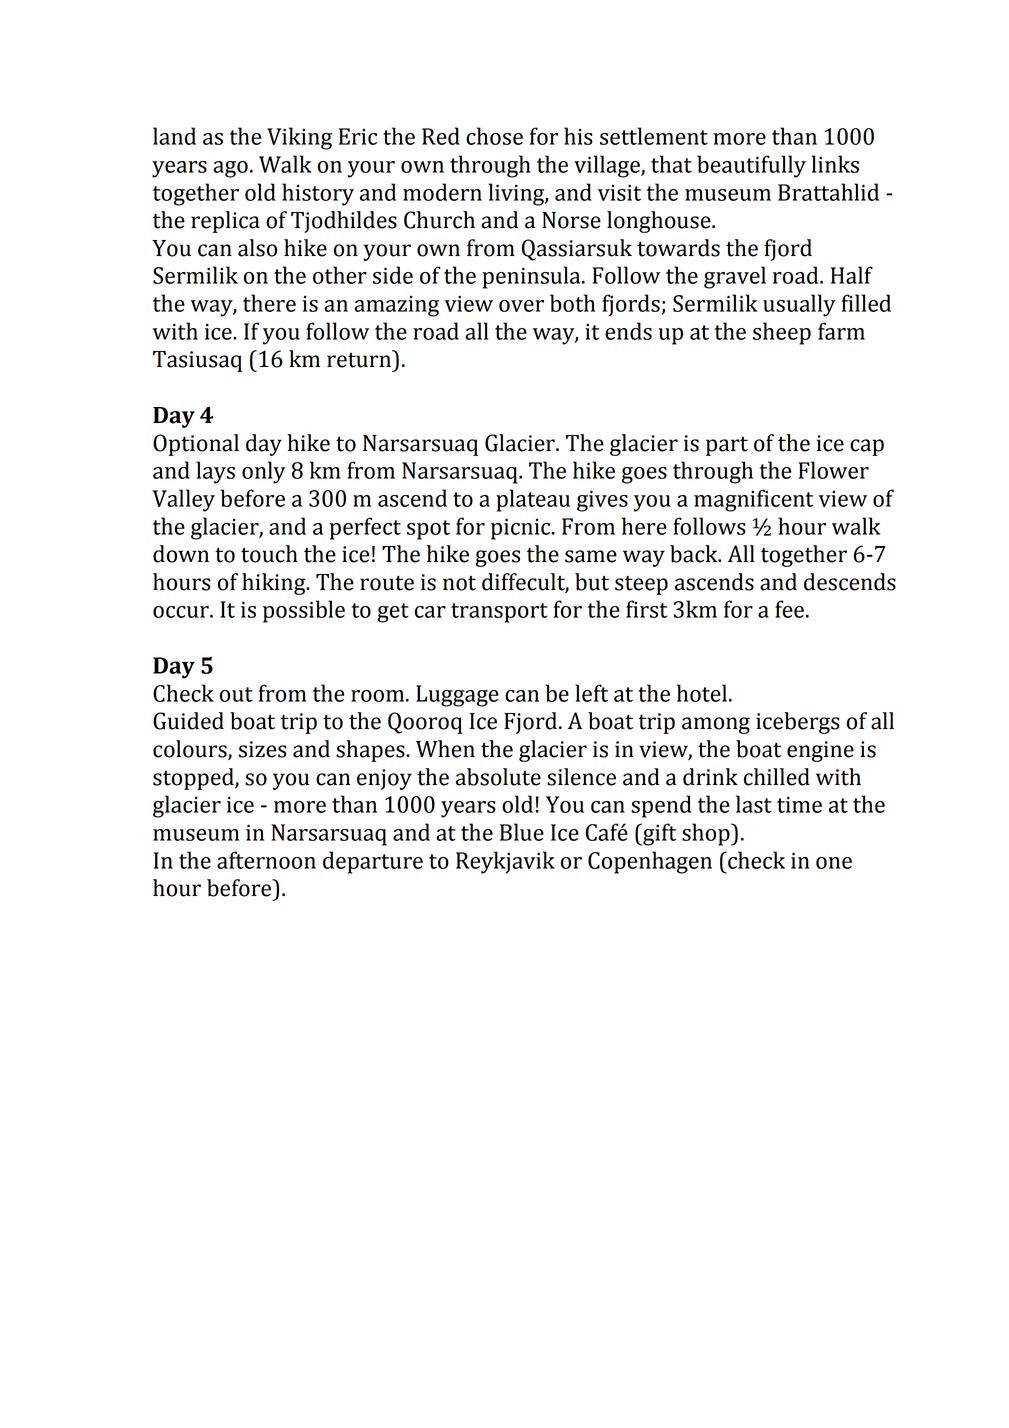  I want to click on Blue, so click(522, 832).
